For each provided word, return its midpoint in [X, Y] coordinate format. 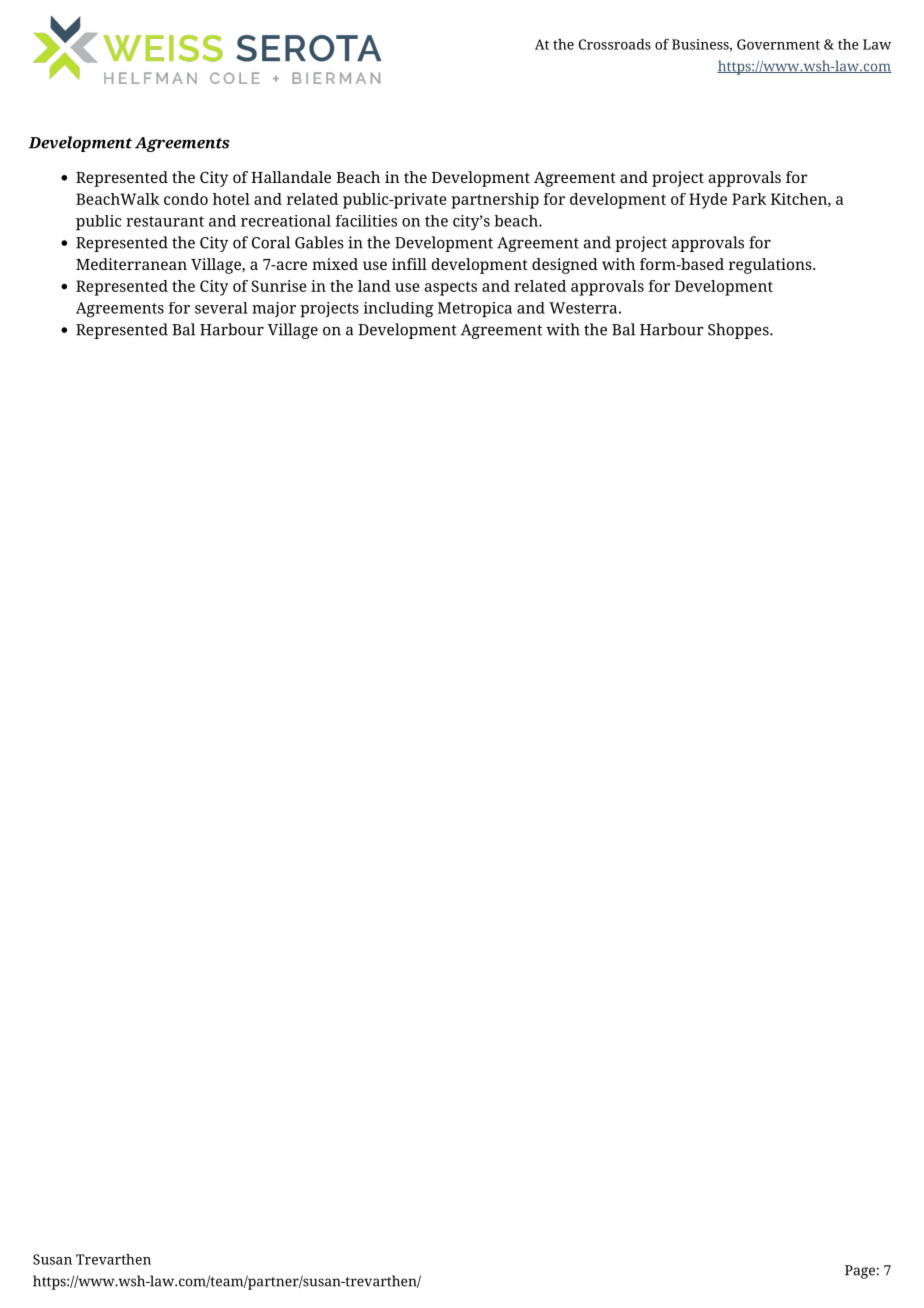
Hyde [708, 201]
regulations [771, 266]
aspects [451, 288]
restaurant [165, 221]
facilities [366, 221]
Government [778, 44]
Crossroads [615, 44]
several [221, 308]
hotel [231, 199]
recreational [286, 221]
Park [749, 199]
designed [565, 266]
